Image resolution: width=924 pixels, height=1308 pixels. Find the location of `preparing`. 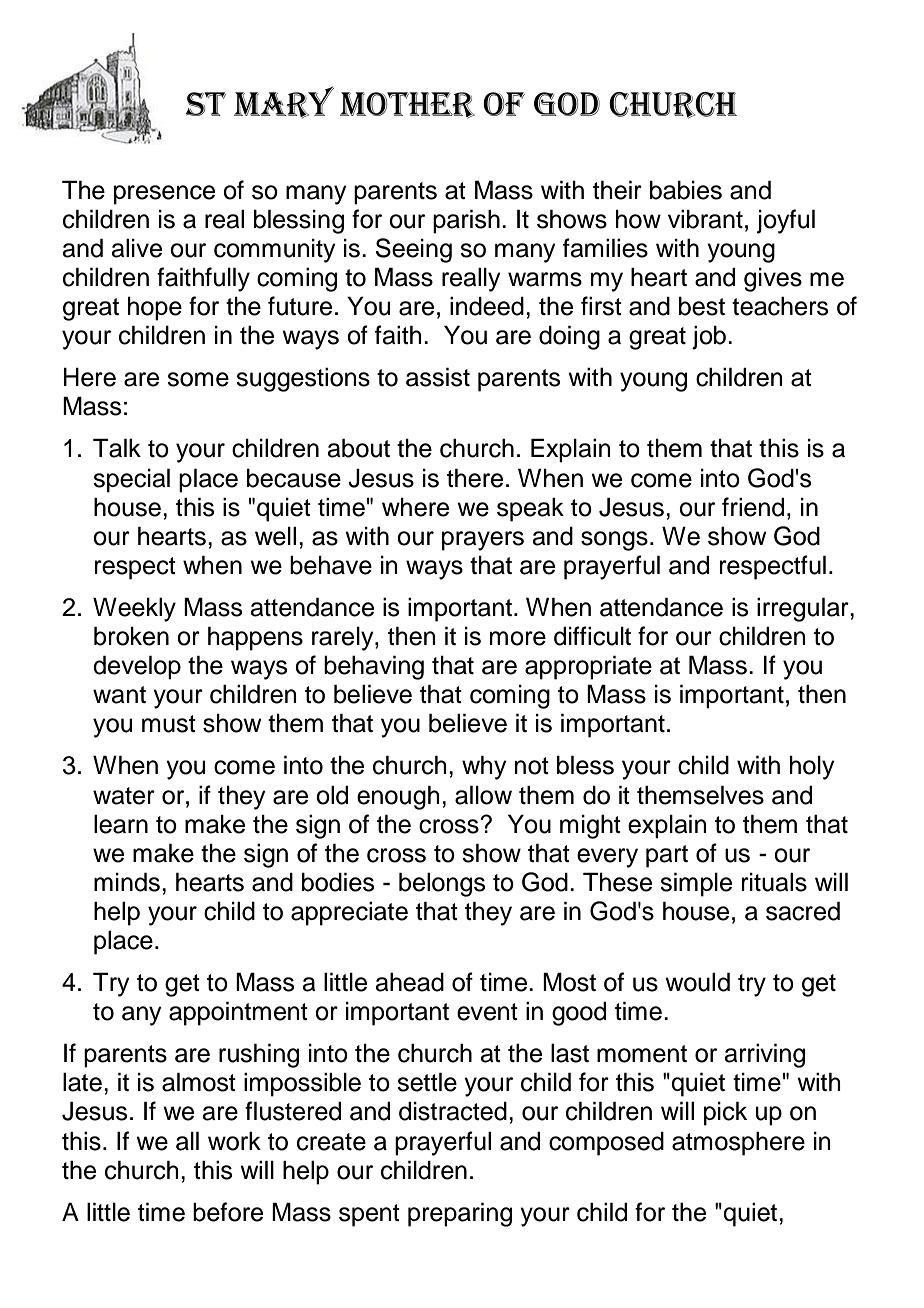

preparing is located at coordinates (460, 1214).
